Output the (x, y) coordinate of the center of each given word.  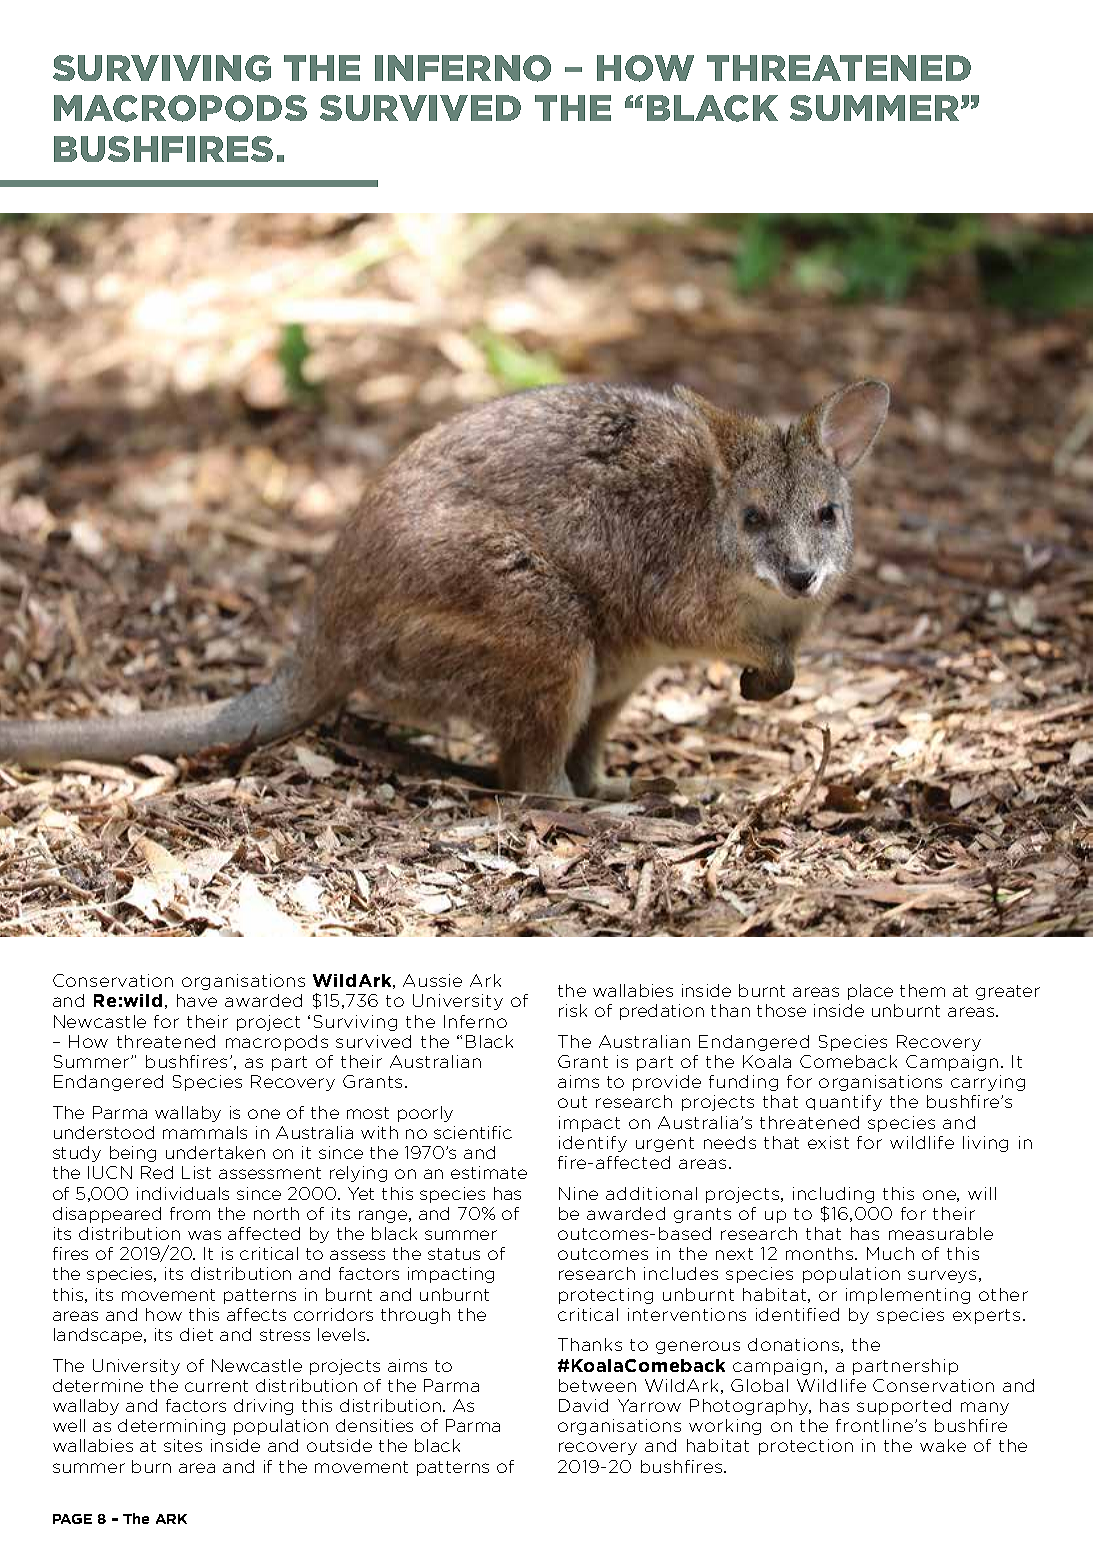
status (454, 1254)
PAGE (72, 1519)
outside (339, 1445)
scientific (473, 1132)
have (197, 1000)
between (597, 1385)
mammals (205, 1132)
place (870, 992)
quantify (844, 1103)
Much (890, 1253)
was (204, 1235)
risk (573, 1010)
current (216, 1386)
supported (904, 1407)
